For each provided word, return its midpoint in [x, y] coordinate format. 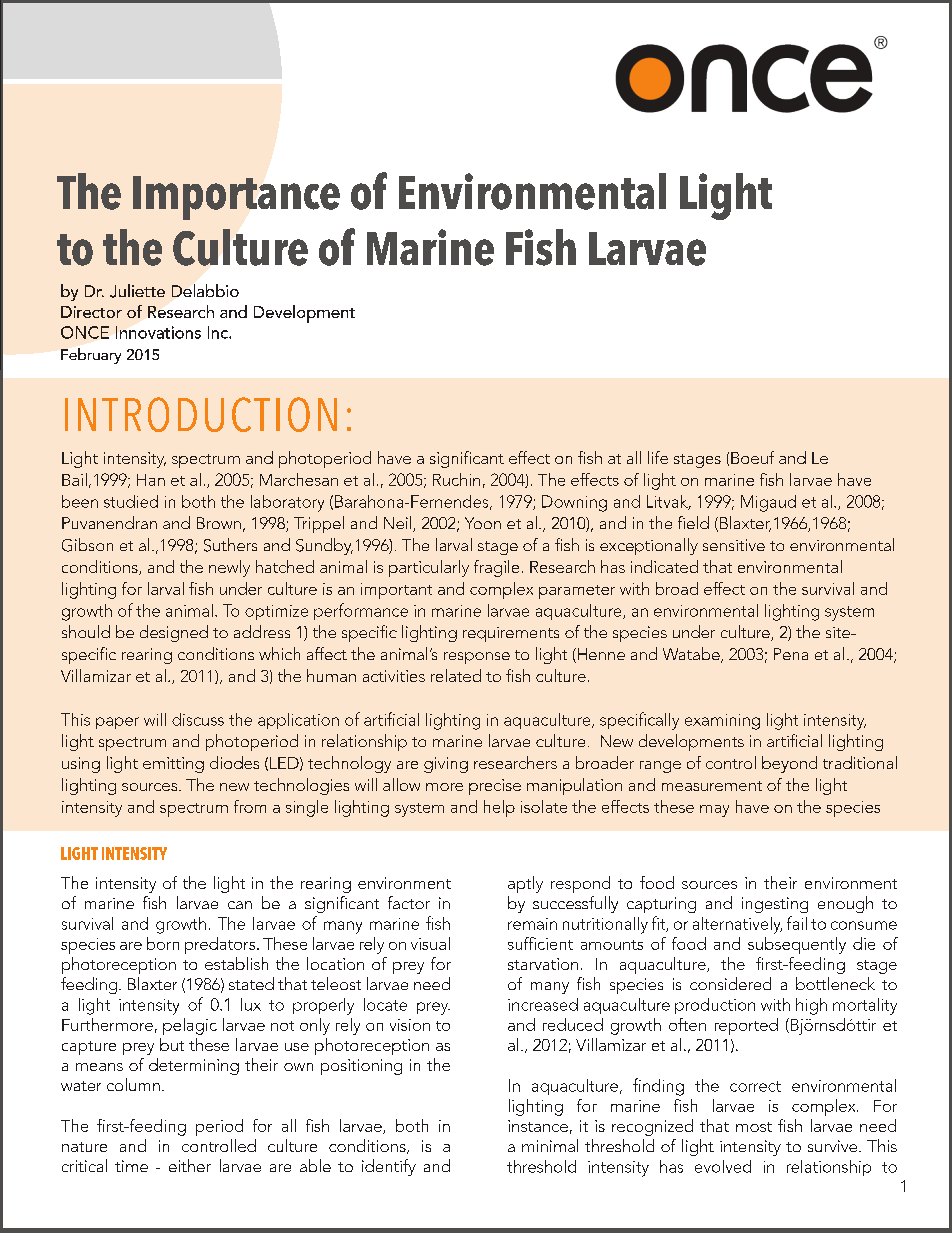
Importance [236, 198]
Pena [791, 654]
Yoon [483, 523]
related [456, 675]
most [754, 1127]
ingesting [775, 905]
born [163, 943]
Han [151, 480]
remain [532, 924]
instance [538, 1126]
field [693, 522]
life [658, 457]
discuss [198, 719]
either [190, 1165]
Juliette [137, 291]
